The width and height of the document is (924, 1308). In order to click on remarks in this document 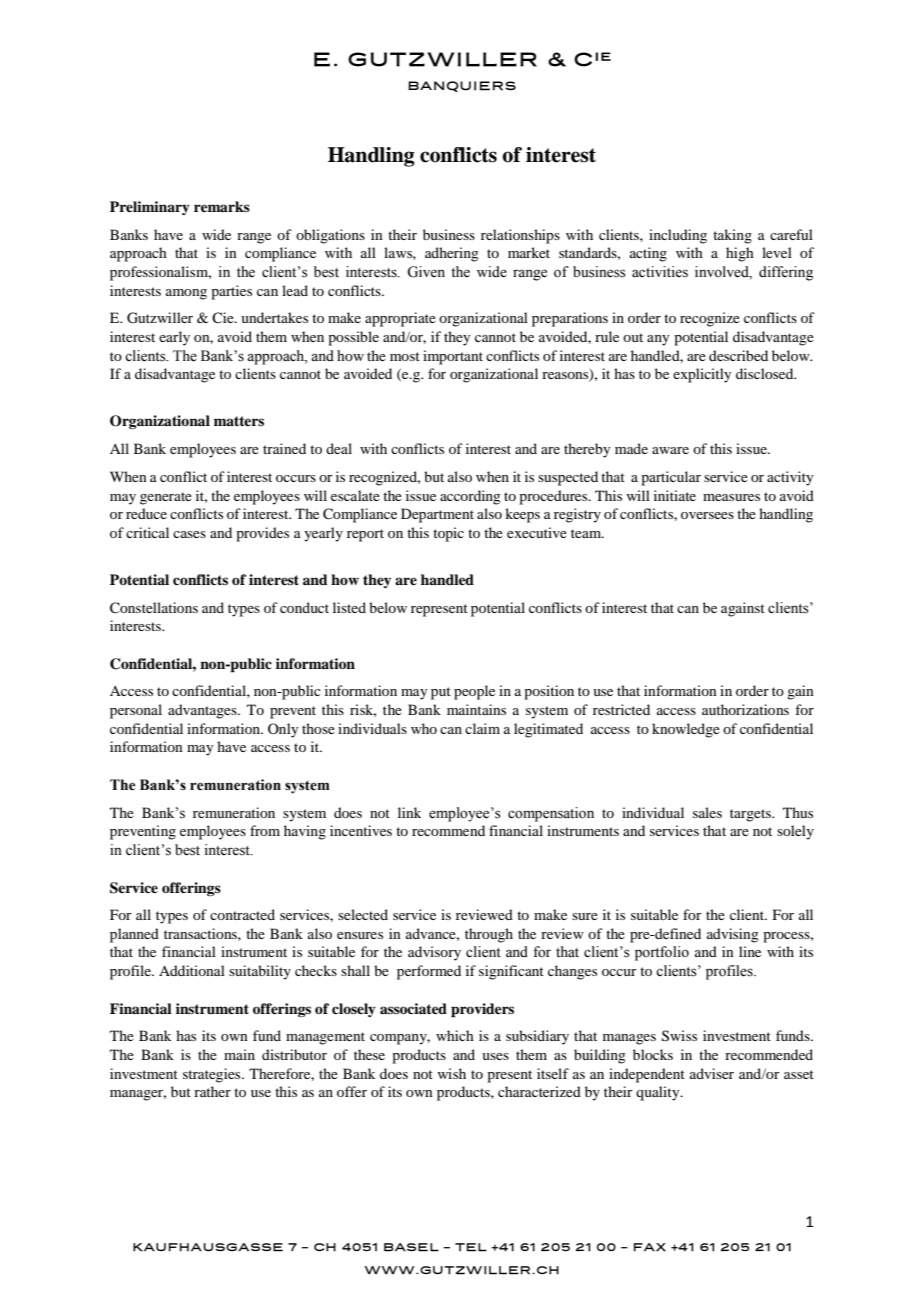, I will do `click(222, 206)`.
